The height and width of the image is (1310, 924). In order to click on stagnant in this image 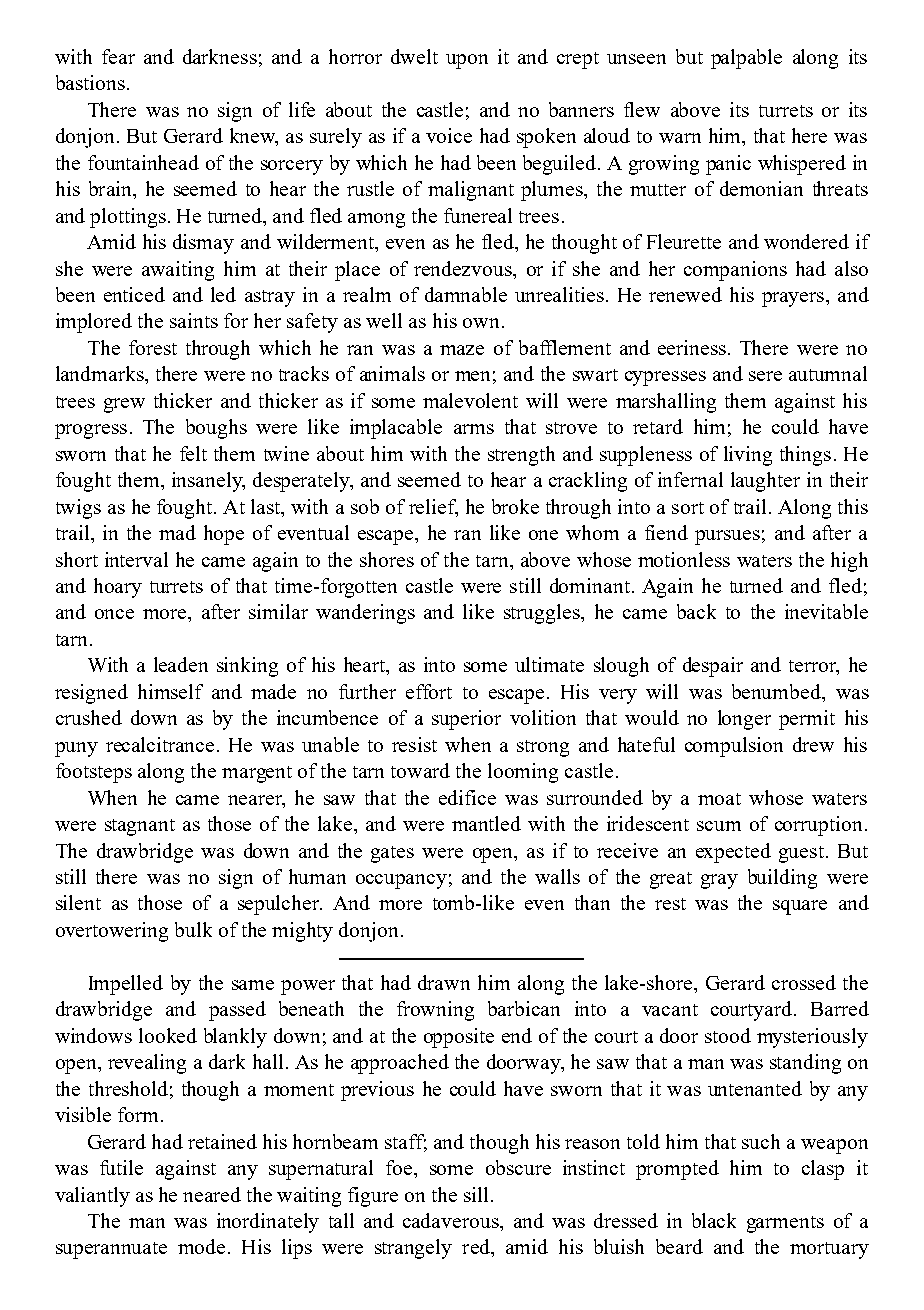, I will do `click(140, 827)`.
